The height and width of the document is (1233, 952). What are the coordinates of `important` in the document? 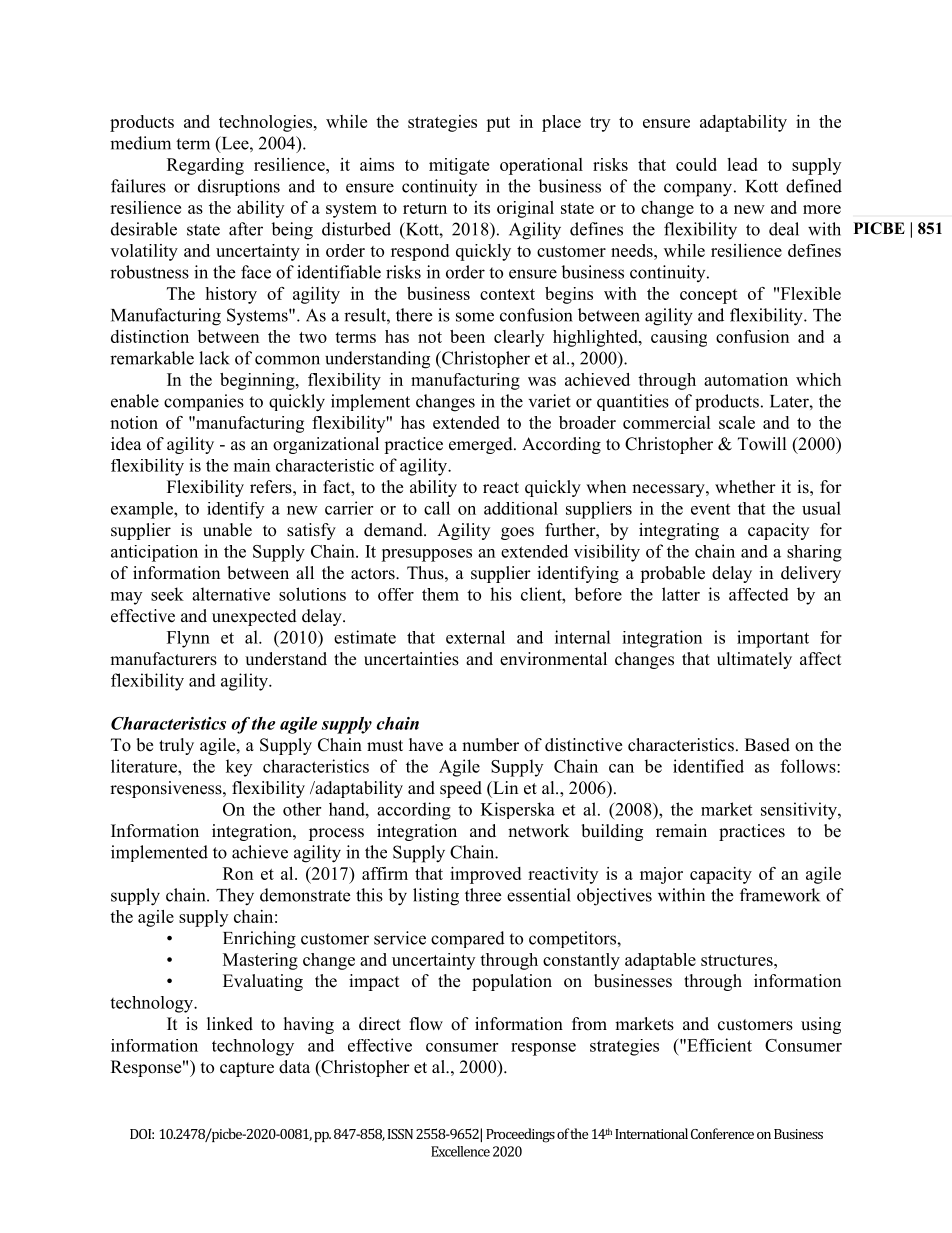 It's located at (773, 639).
